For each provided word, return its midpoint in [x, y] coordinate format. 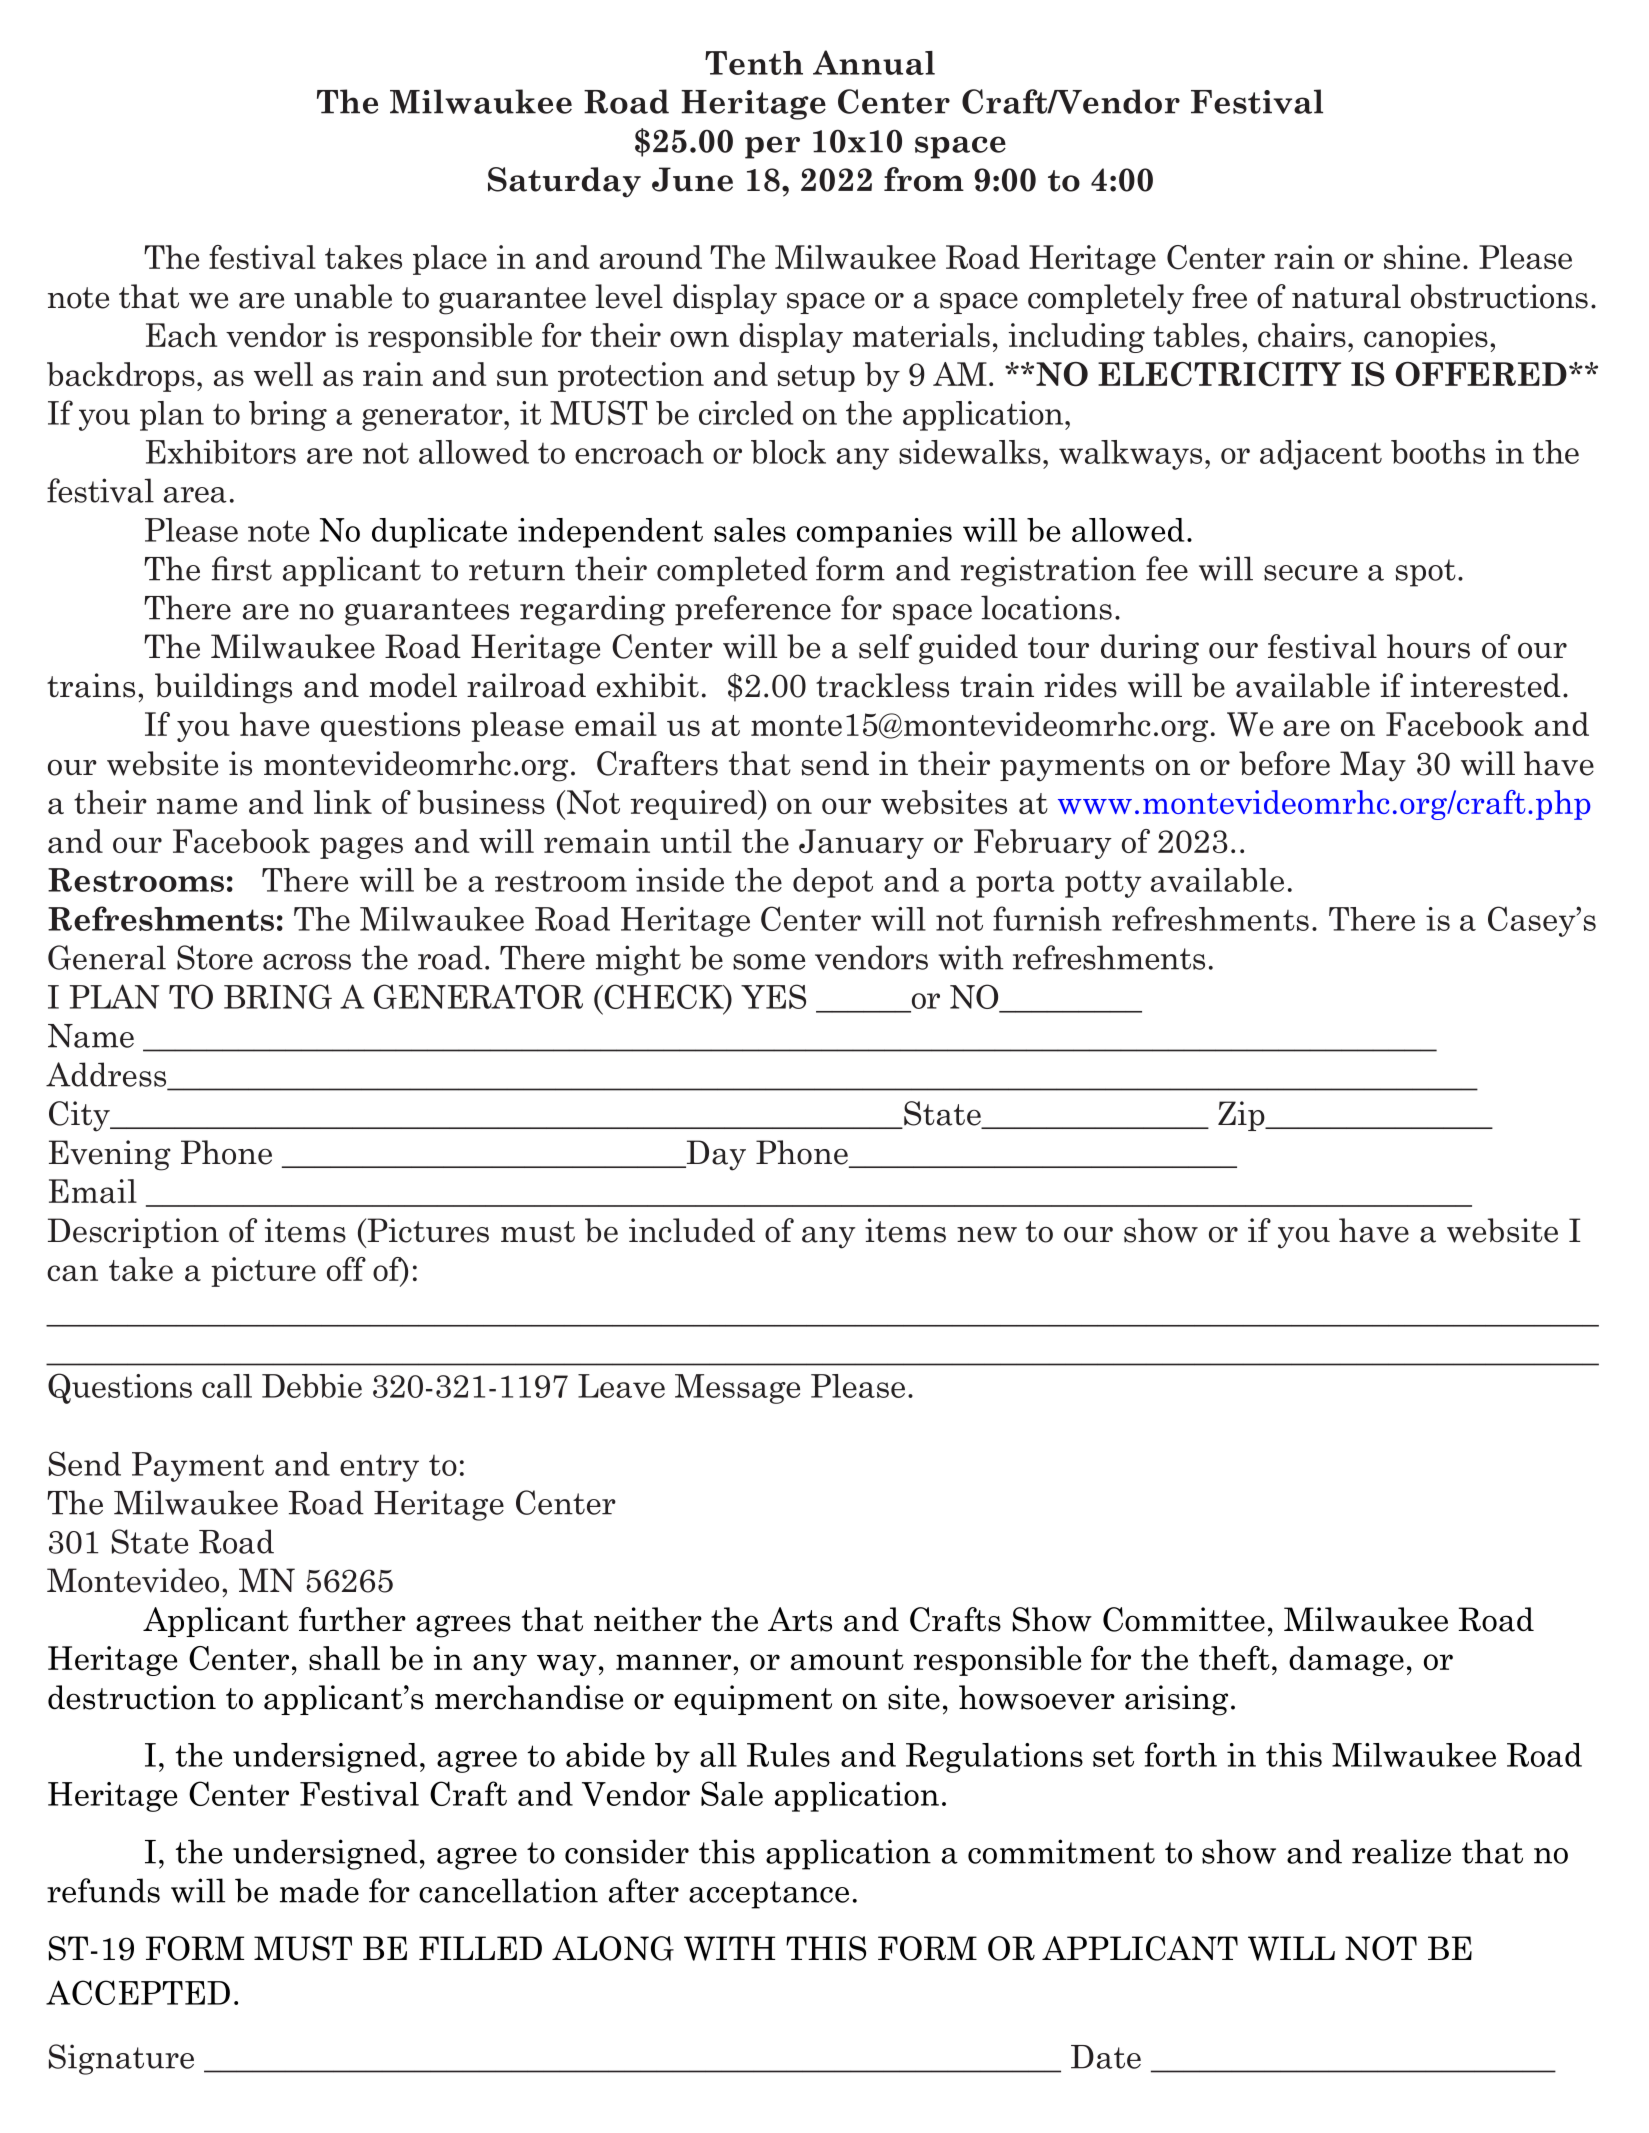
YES [773, 996]
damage [1346, 1661]
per [772, 147]
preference [753, 610]
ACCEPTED [138, 1992]
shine [1422, 257]
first [242, 568]
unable [343, 296]
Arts [800, 1619]
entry [379, 1468]
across [307, 962]
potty [1103, 884]
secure [1311, 573]
